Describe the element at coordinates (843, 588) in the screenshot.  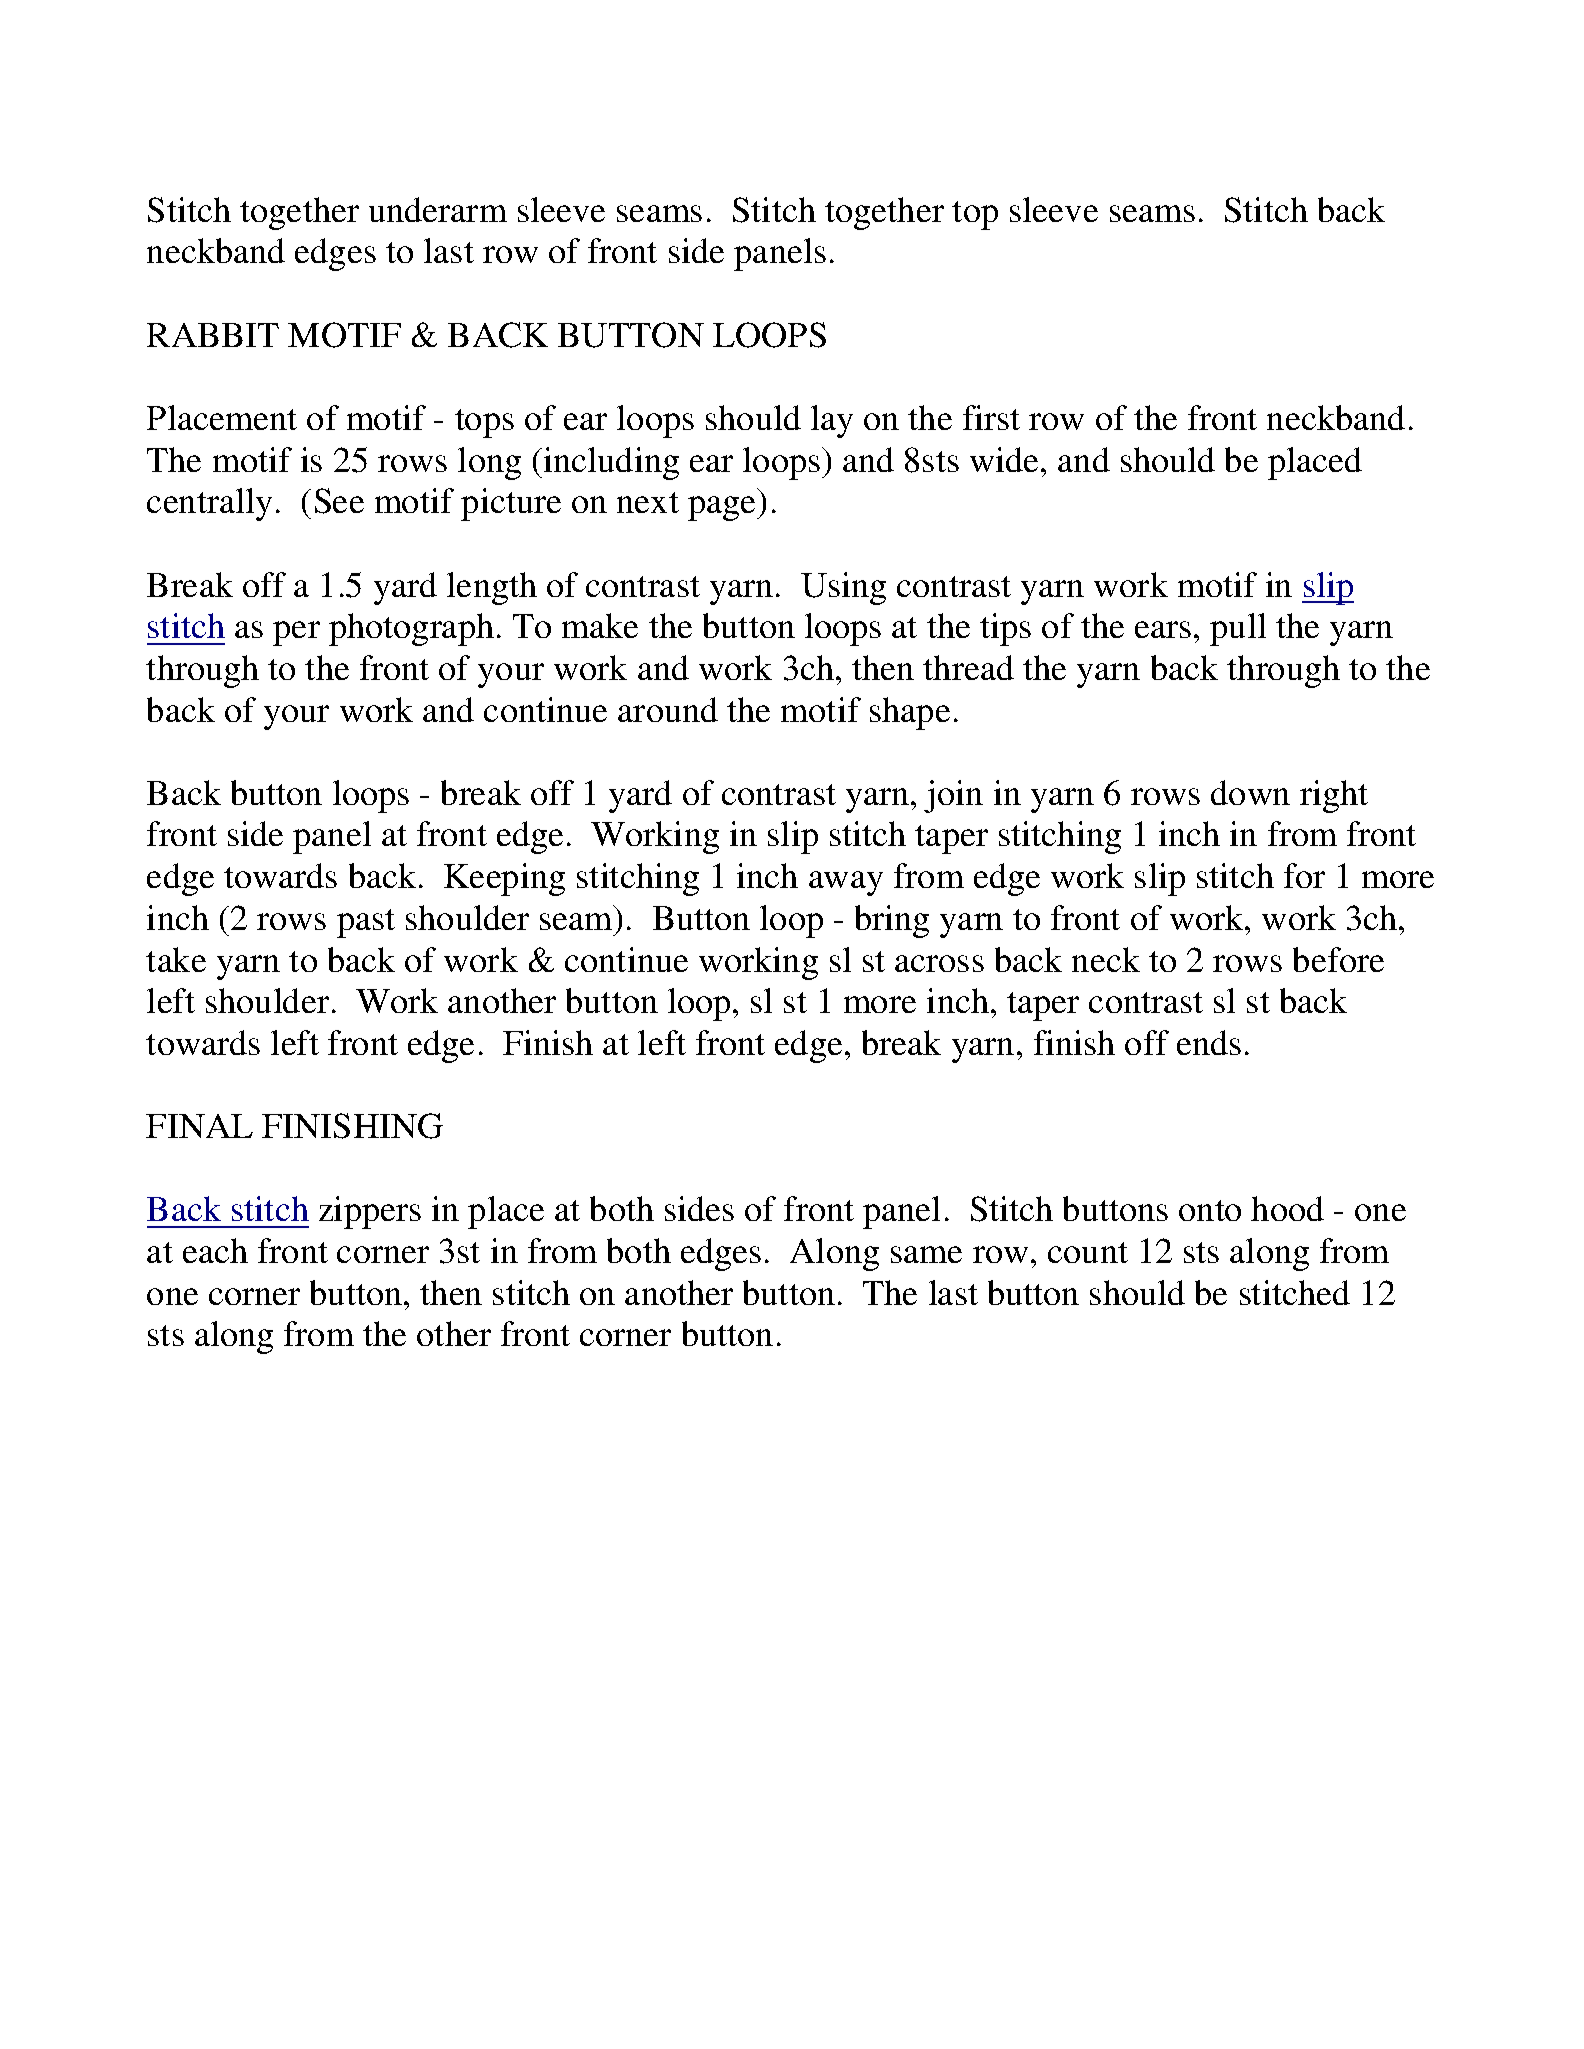
I see `Using` at that location.
